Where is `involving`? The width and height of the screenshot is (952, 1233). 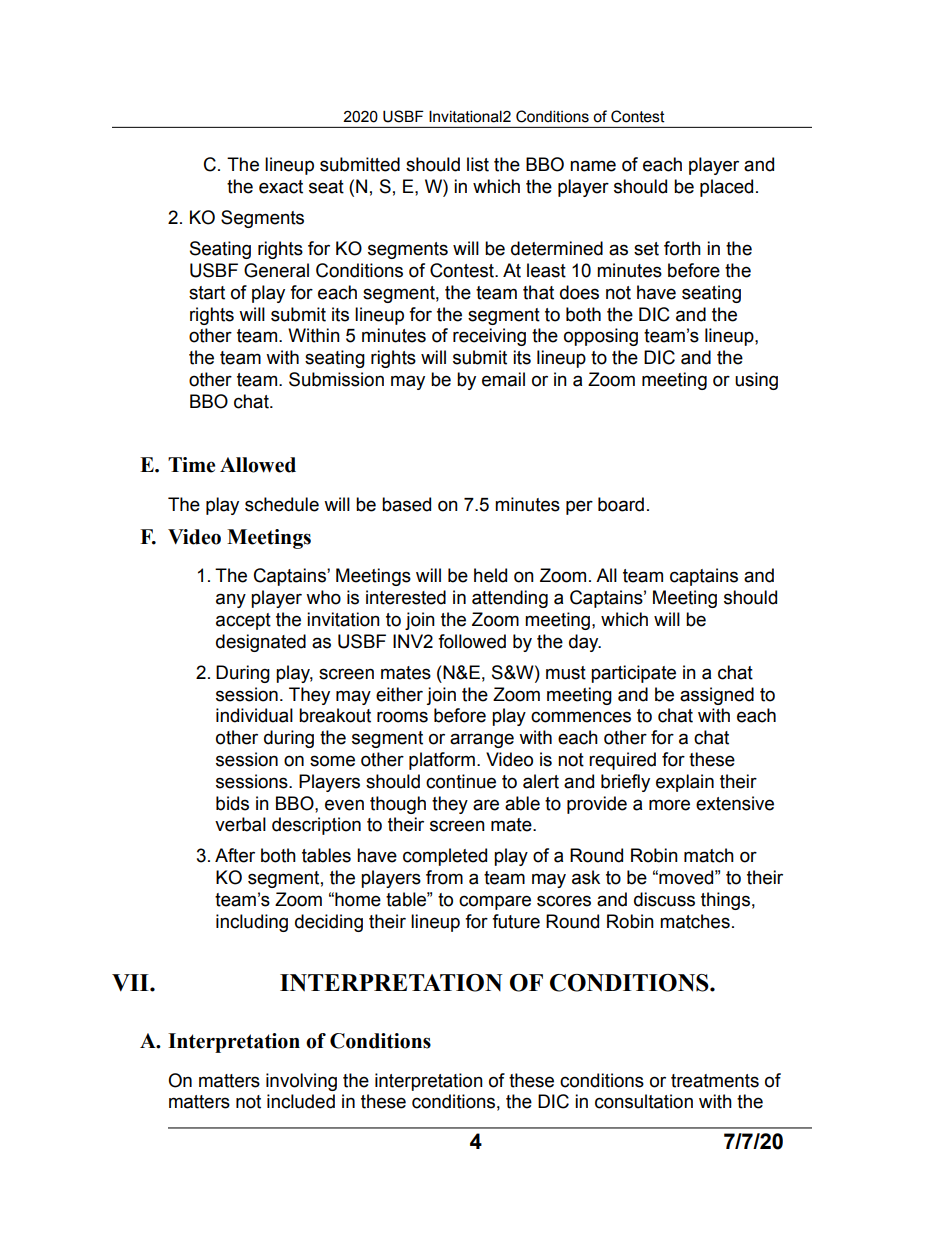
involving is located at coordinates (301, 1082).
